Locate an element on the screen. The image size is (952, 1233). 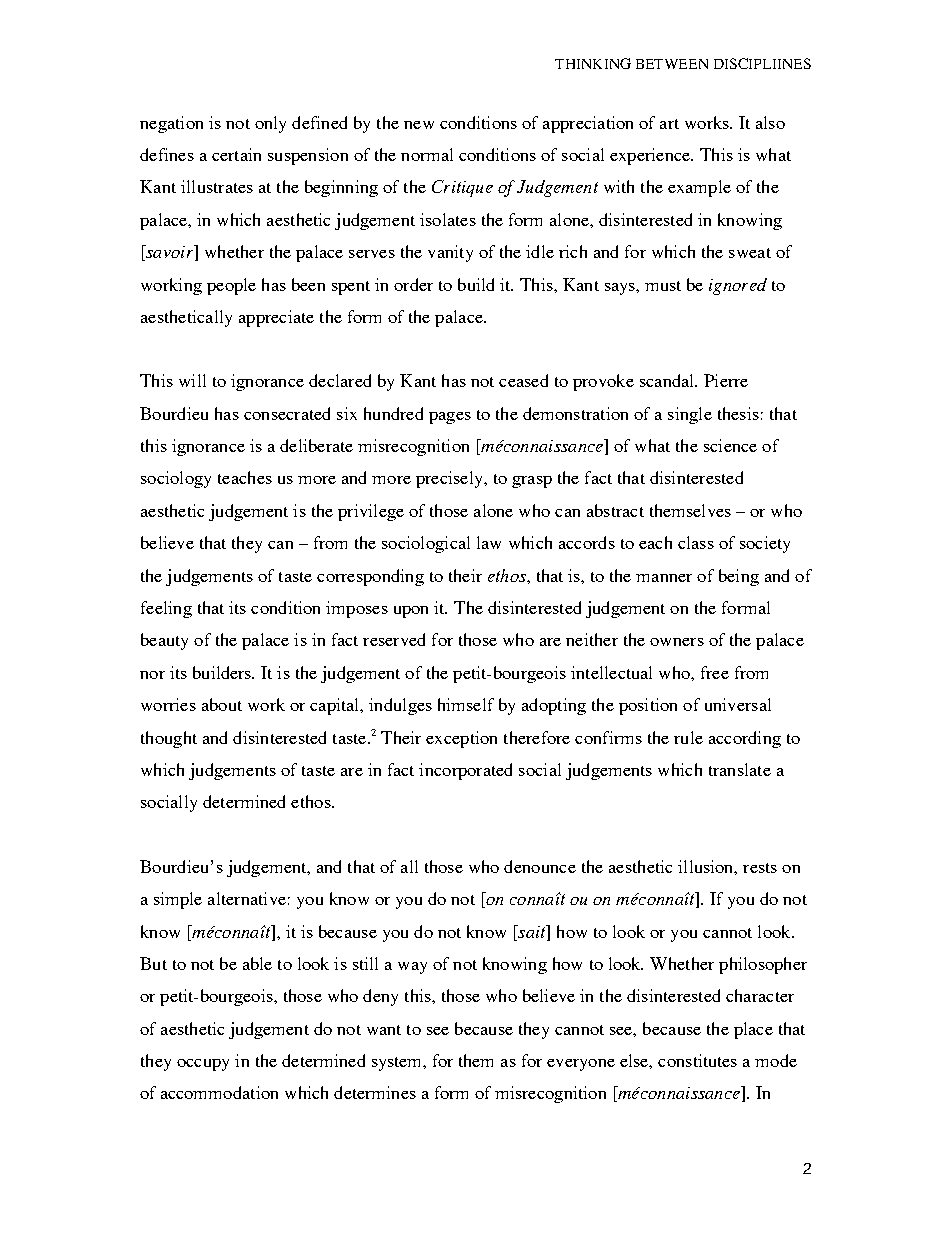
BETWEEN is located at coordinates (672, 64).
